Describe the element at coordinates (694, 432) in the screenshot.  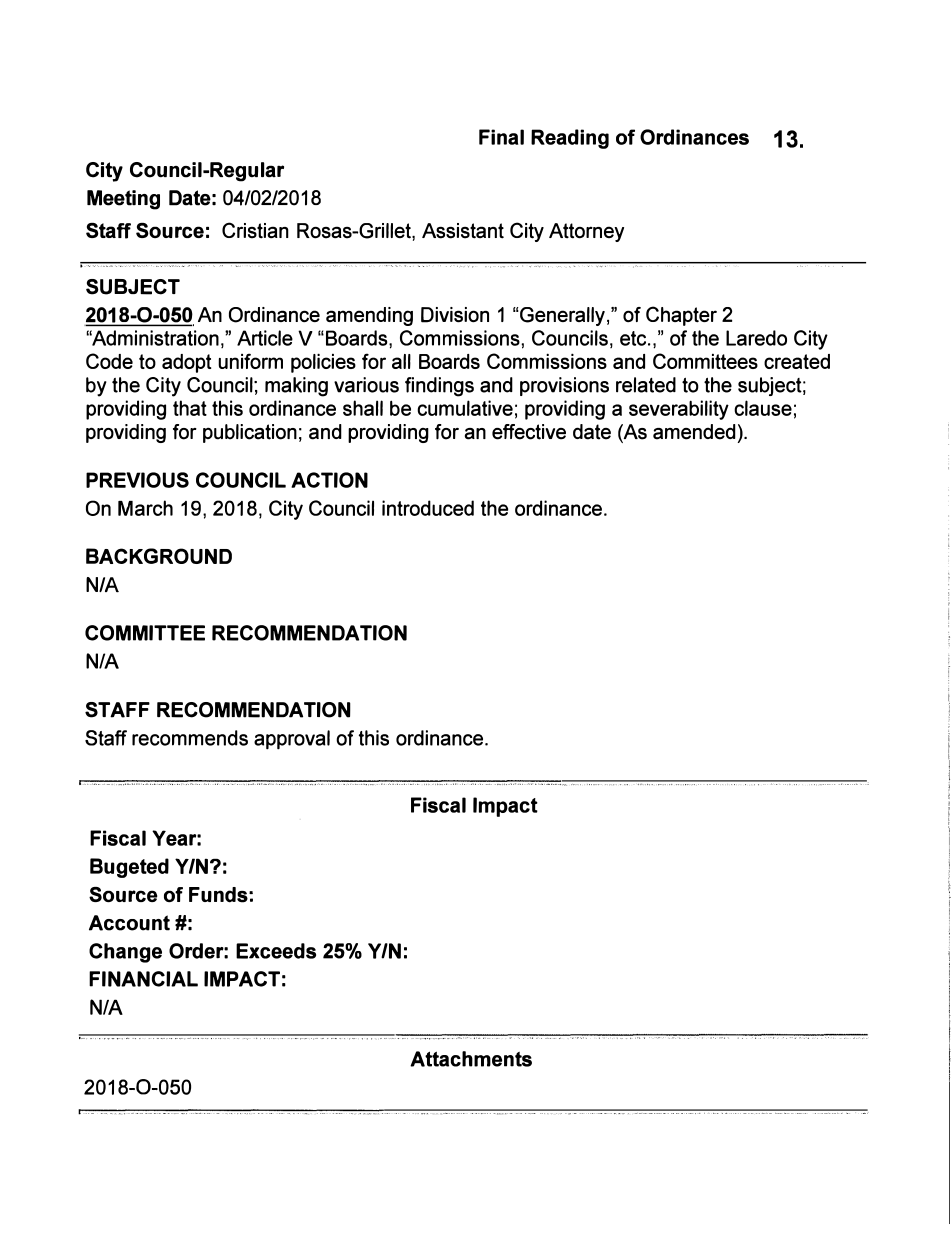
I see `amended` at that location.
